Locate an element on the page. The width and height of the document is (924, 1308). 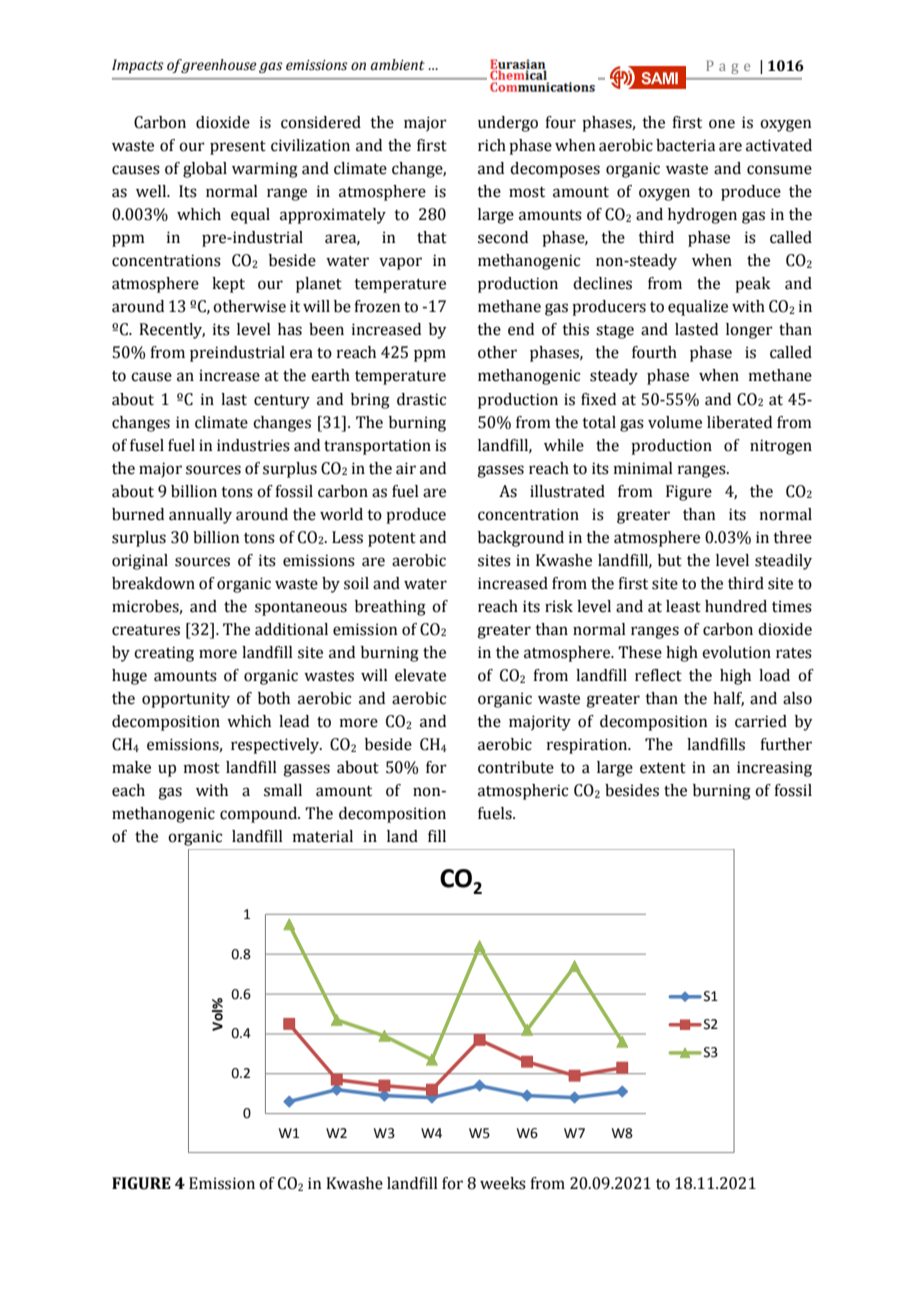
longer is located at coordinates (749, 331).
